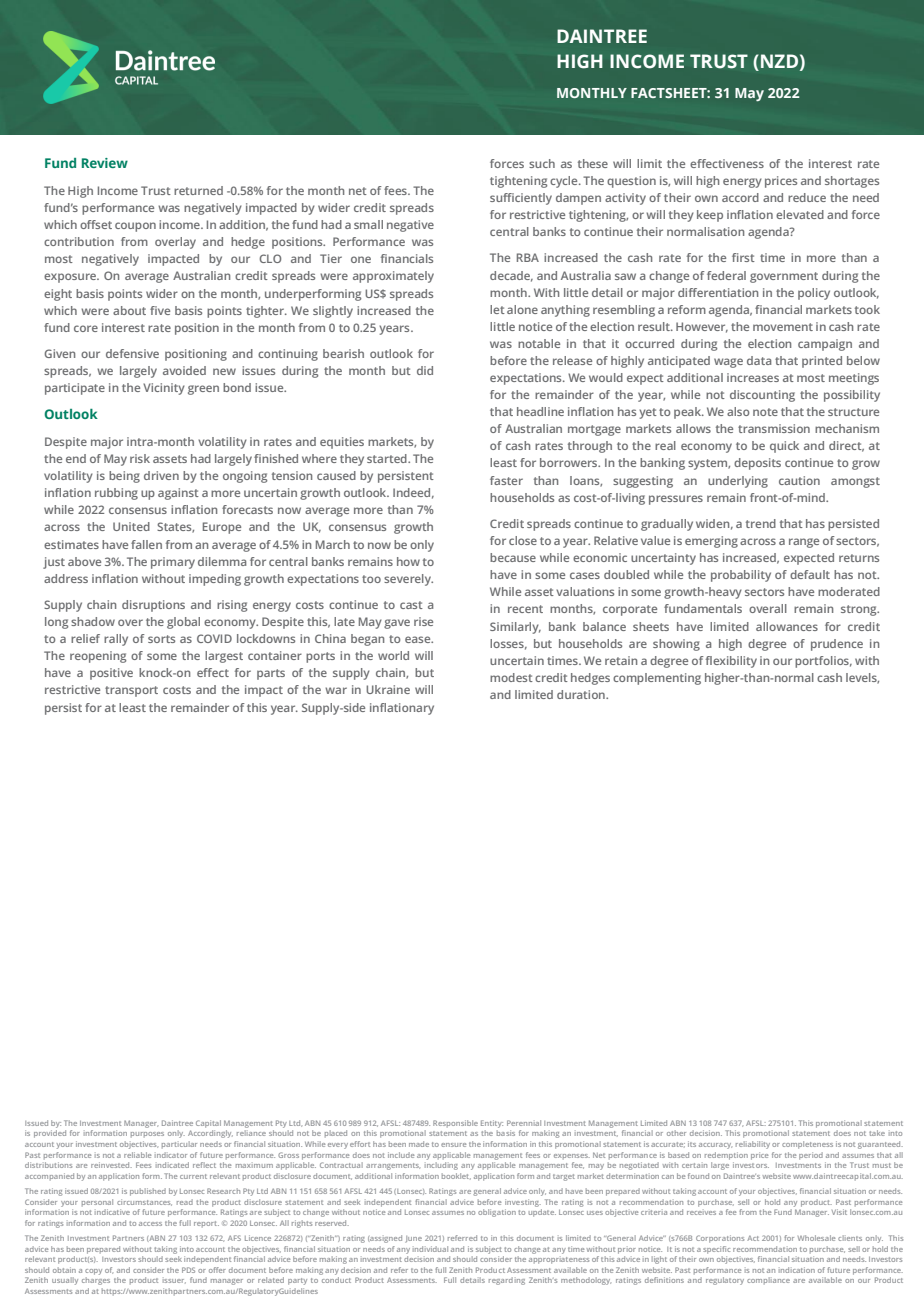 Image resolution: width=924 pixels, height=1307 pixels. Describe the element at coordinates (150, 1224) in the document. I see `access` at that location.
